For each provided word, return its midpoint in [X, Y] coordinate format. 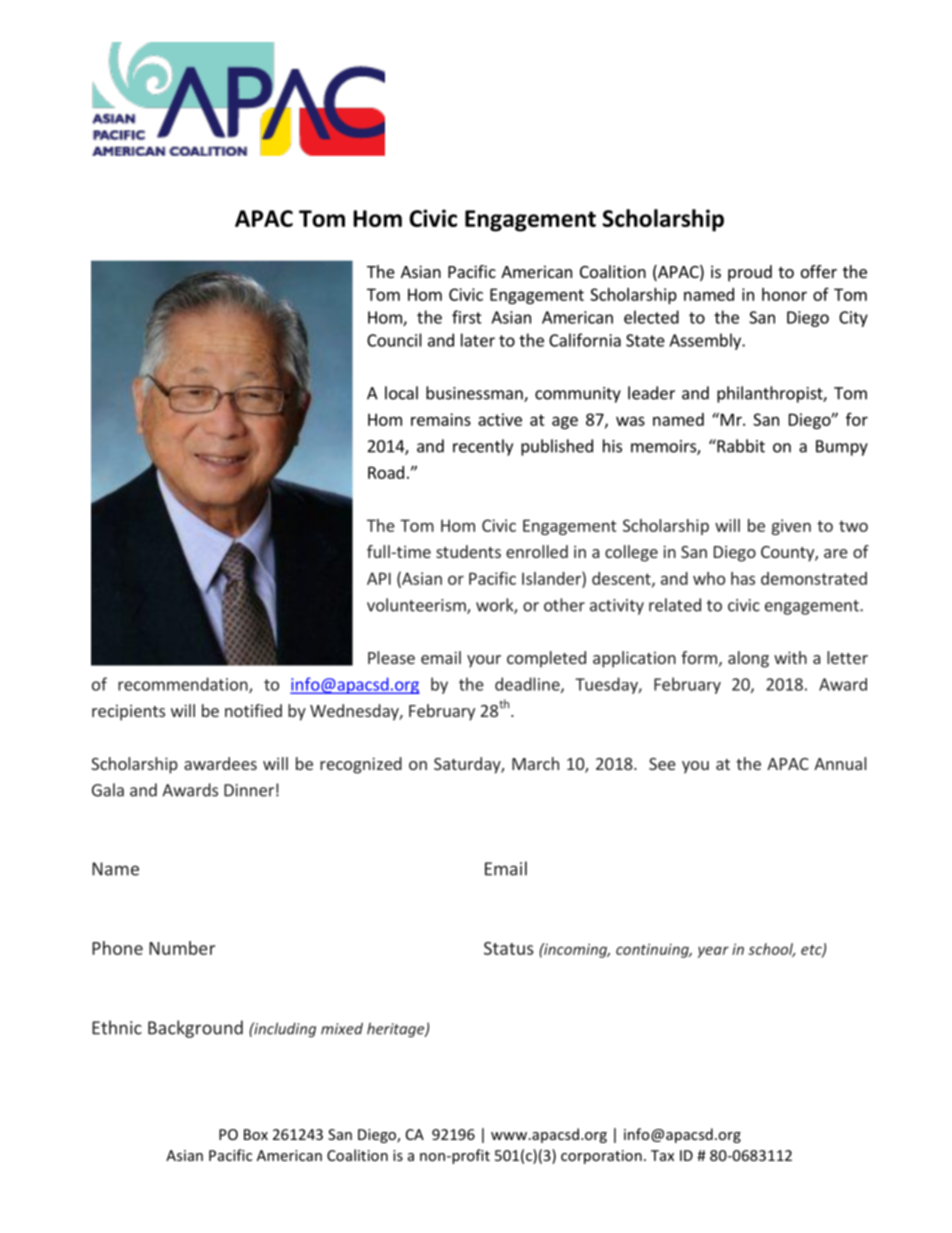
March [535, 763]
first [467, 317]
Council [394, 340]
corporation [601, 1157]
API [379, 578]
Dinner [249, 790]
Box [256, 1134]
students [468, 551]
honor [784, 294]
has [743, 578]
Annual [840, 763]
